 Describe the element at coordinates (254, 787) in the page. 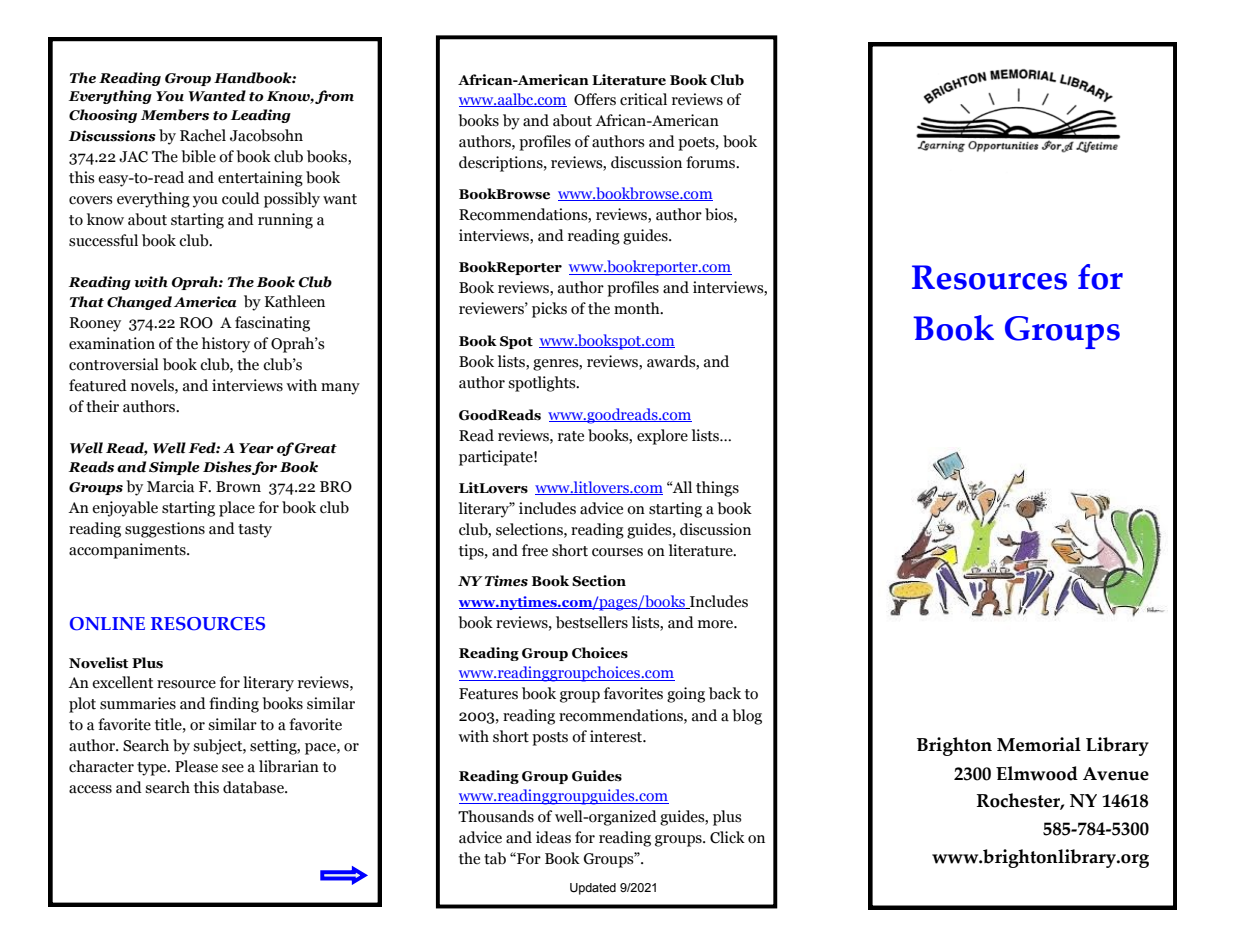

I see `database` at that location.
